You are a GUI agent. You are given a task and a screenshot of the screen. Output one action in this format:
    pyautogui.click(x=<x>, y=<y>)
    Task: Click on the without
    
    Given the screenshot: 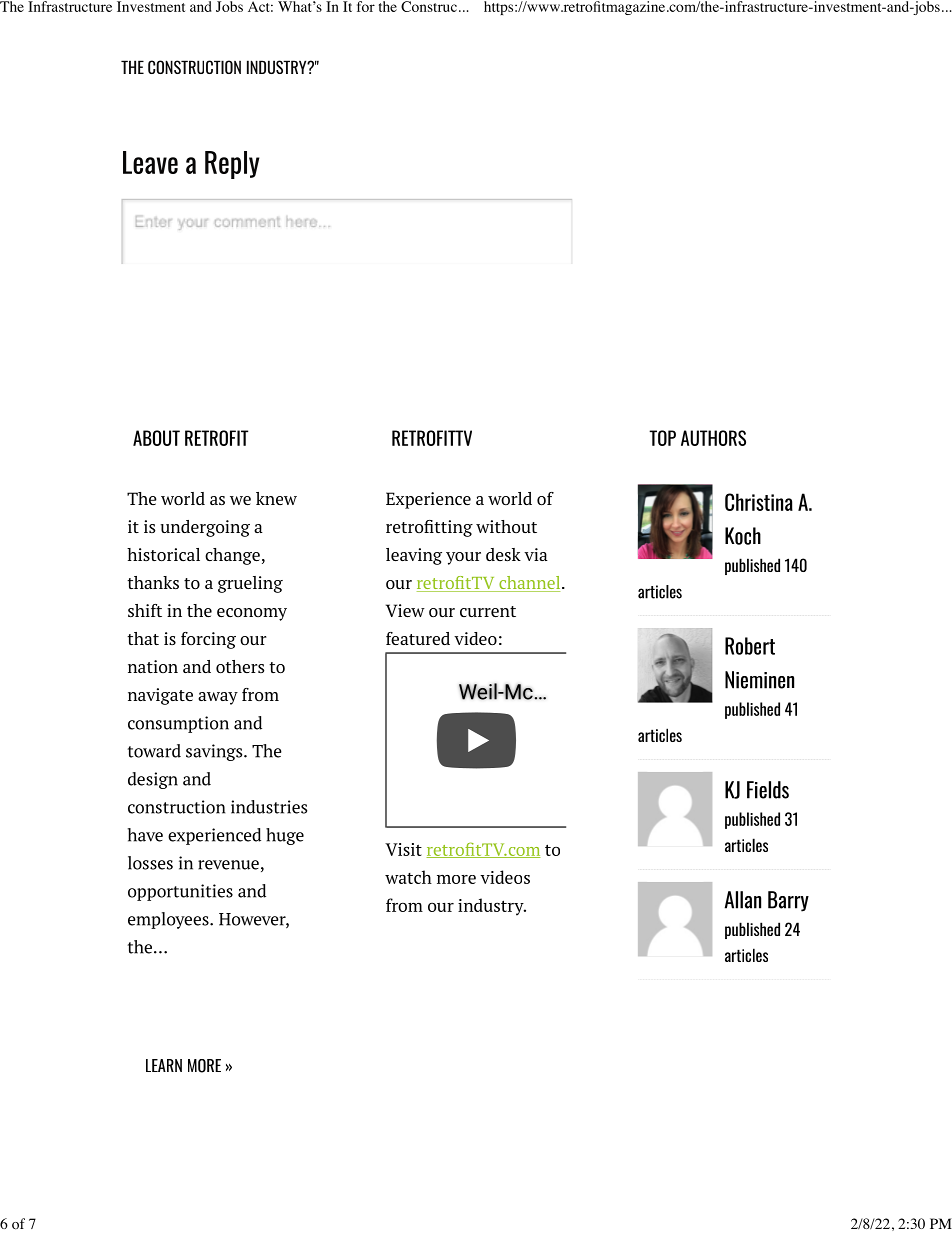 What is the action you would take?
    pyautogui.click(x=506, y=526)
